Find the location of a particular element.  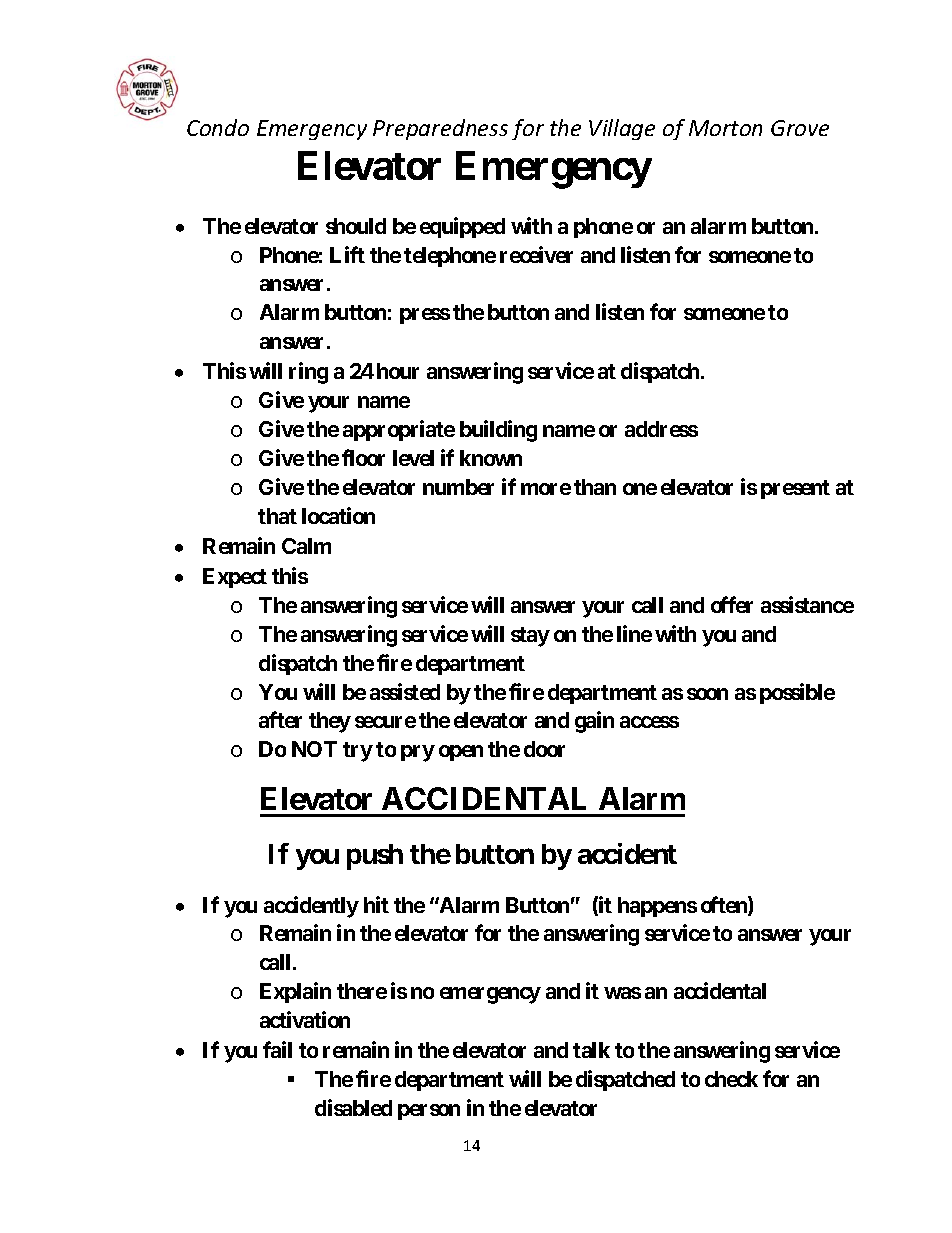

Preparedness is located at coordinates (440, 129).
